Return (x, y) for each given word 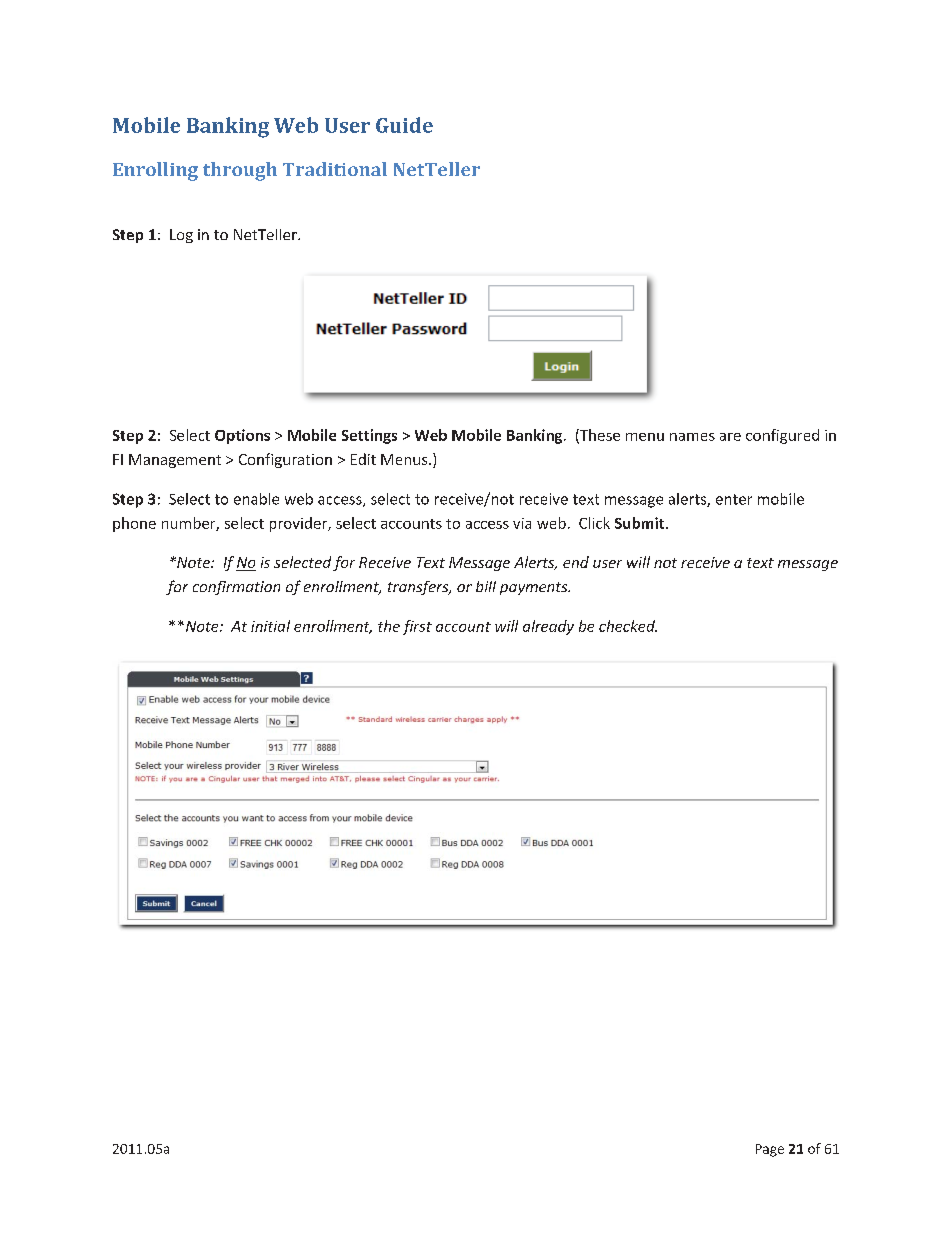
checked (628, 626)
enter (734, 499)
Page (770, 1150)
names (692, 437)
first (417, 627)
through (240, 171)
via (522, 523)
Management (175, 461)
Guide (404, 125)
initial (270, 626)
